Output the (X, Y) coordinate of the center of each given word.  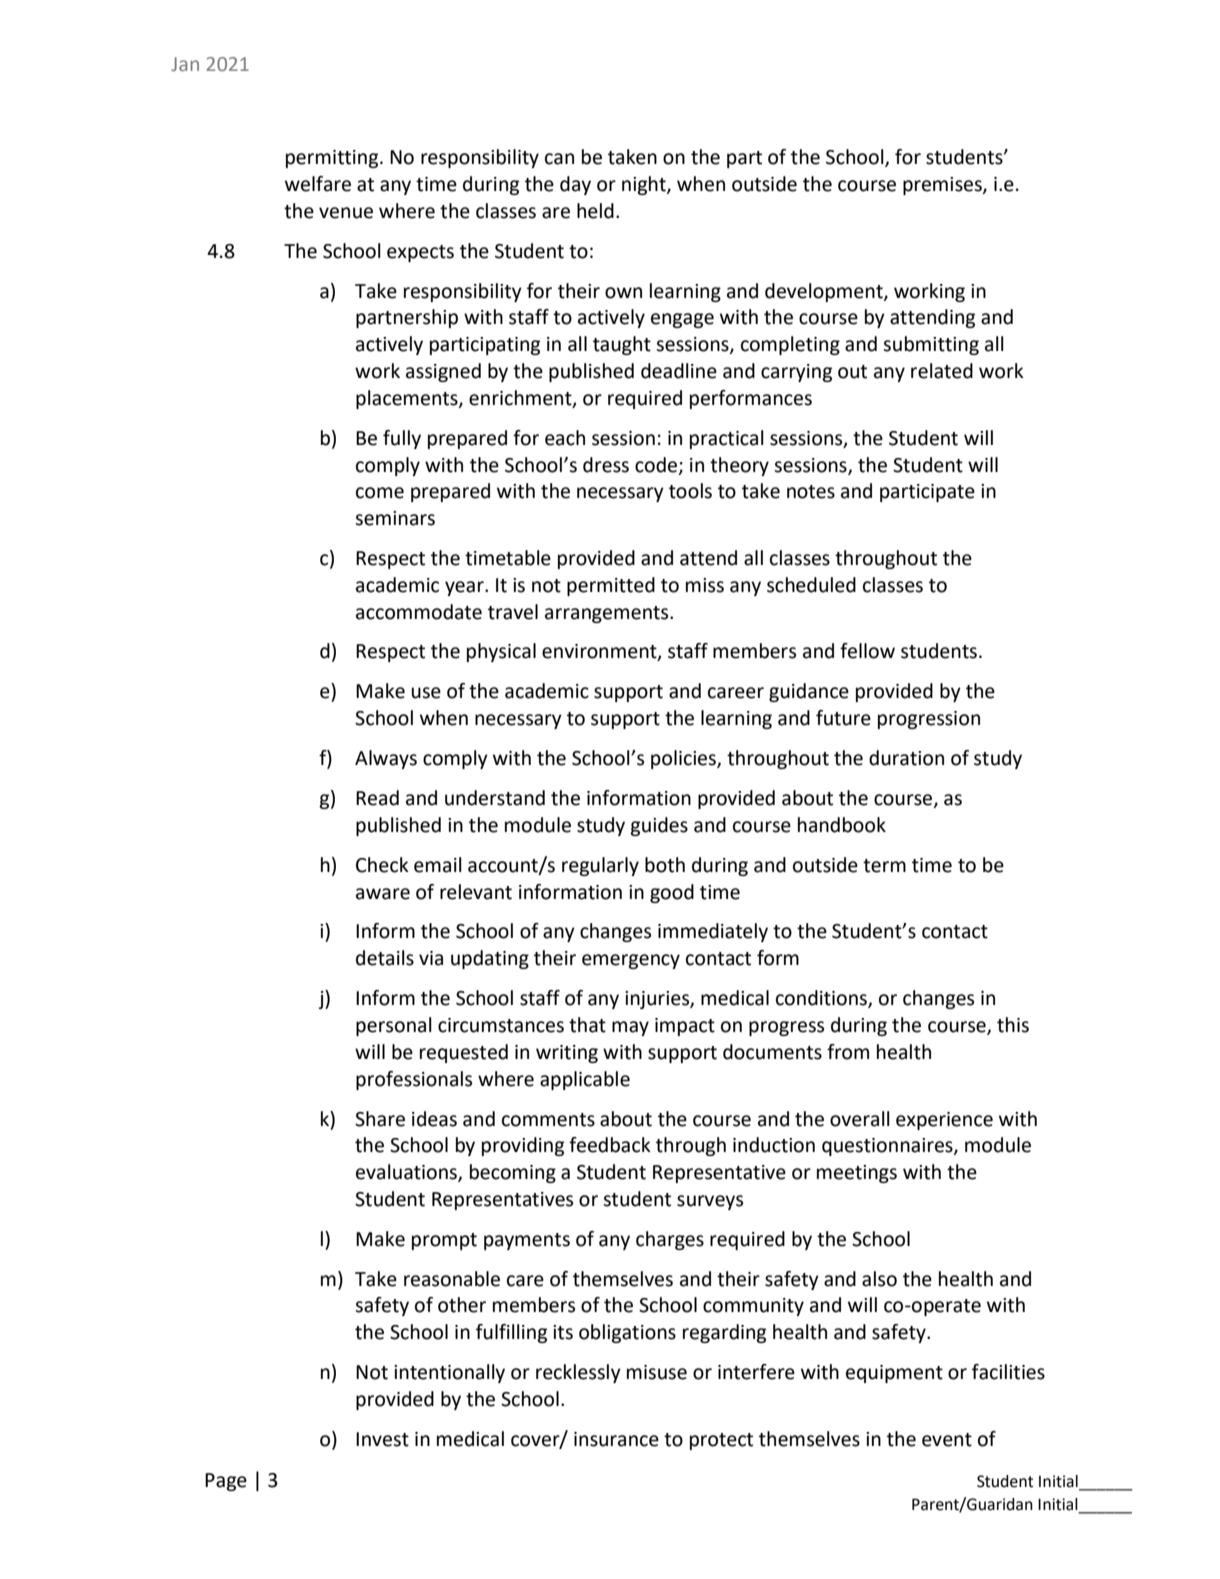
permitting (333, 159)
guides (659, 826)
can (559, 159)
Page (226, 1482)
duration (906, 758)
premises (943, 186)
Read (377, 798)
